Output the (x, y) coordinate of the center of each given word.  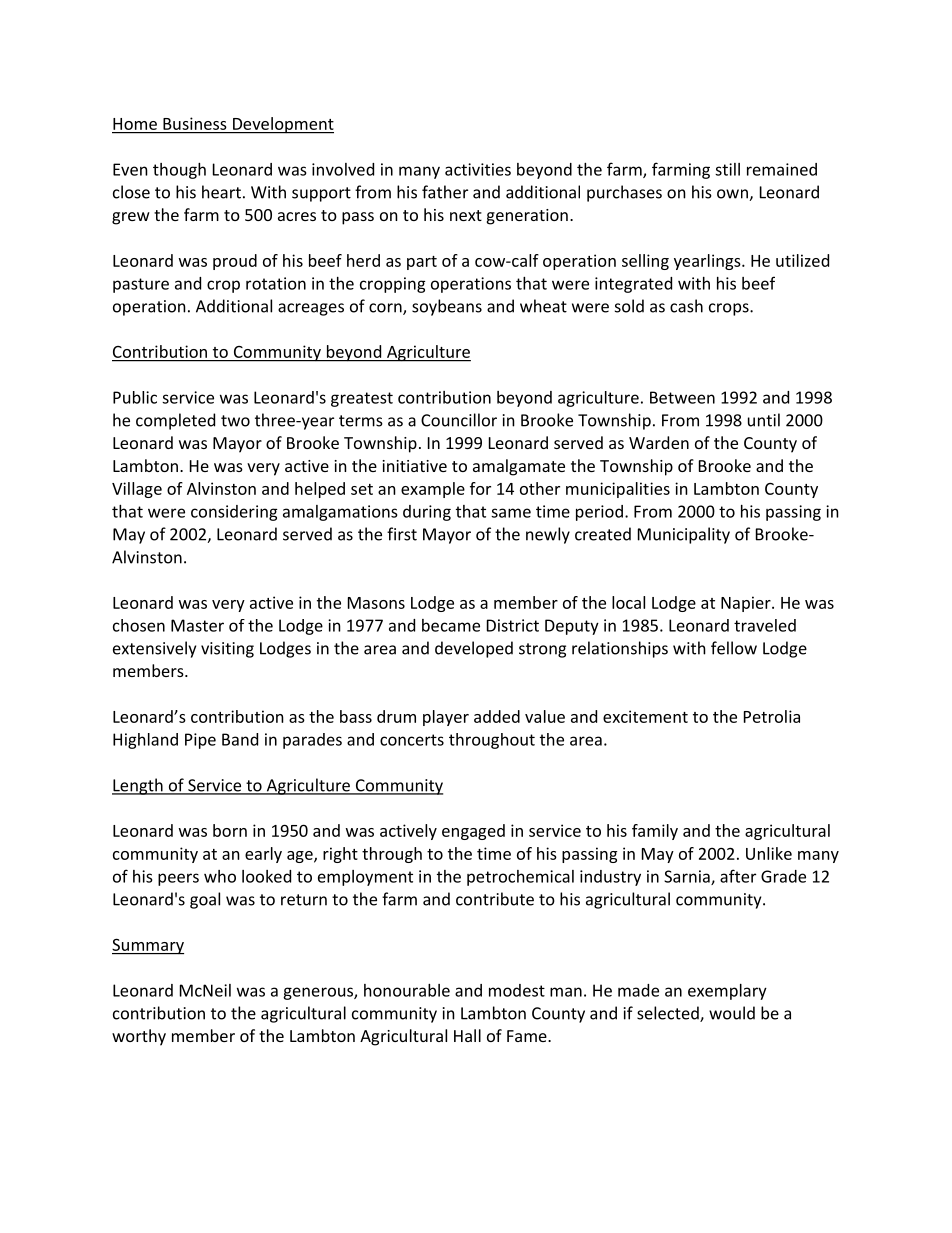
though (179, 171)
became (451, 625)
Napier (747, 604)
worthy (139, 1037)
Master (197, 625)
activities (478, 169)
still (727, 169)
